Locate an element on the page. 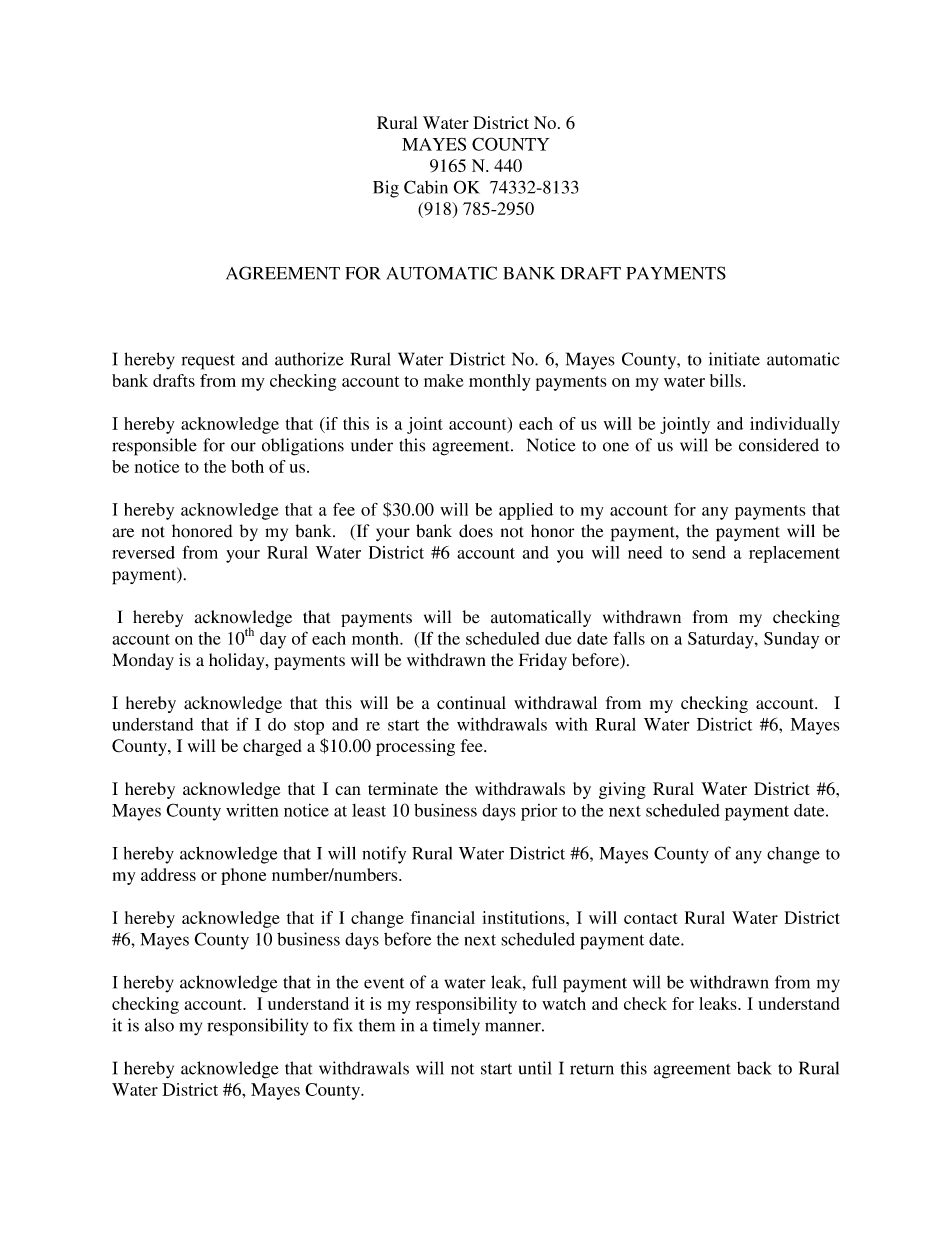 The height and width of the image is (1233, 952). Friday is located at coordinates (543, 661).
